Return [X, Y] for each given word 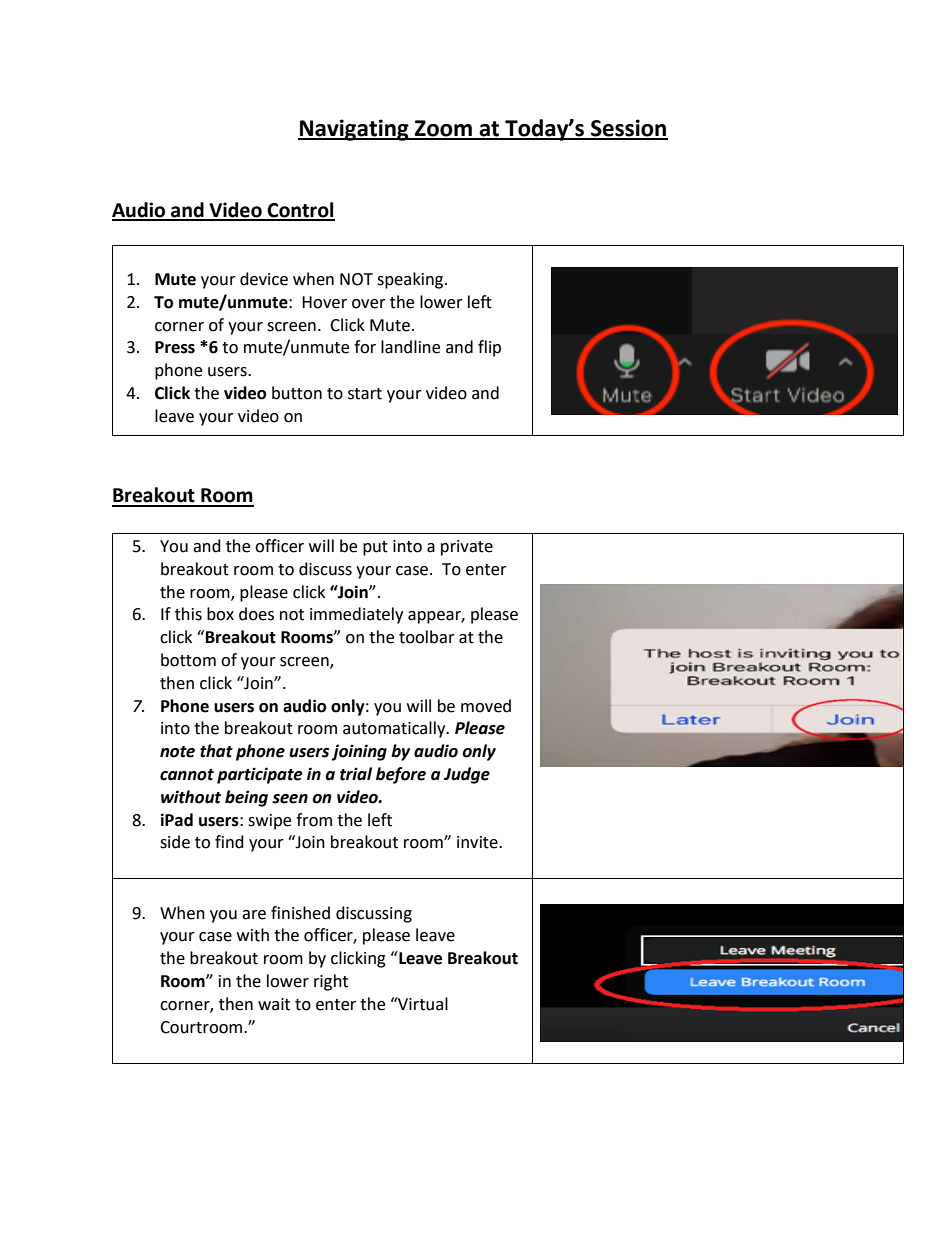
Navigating [354, 130]
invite [478, 842]
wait [274, 1004]
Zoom [443, 129]
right [331, 982]
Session [628, 129]
